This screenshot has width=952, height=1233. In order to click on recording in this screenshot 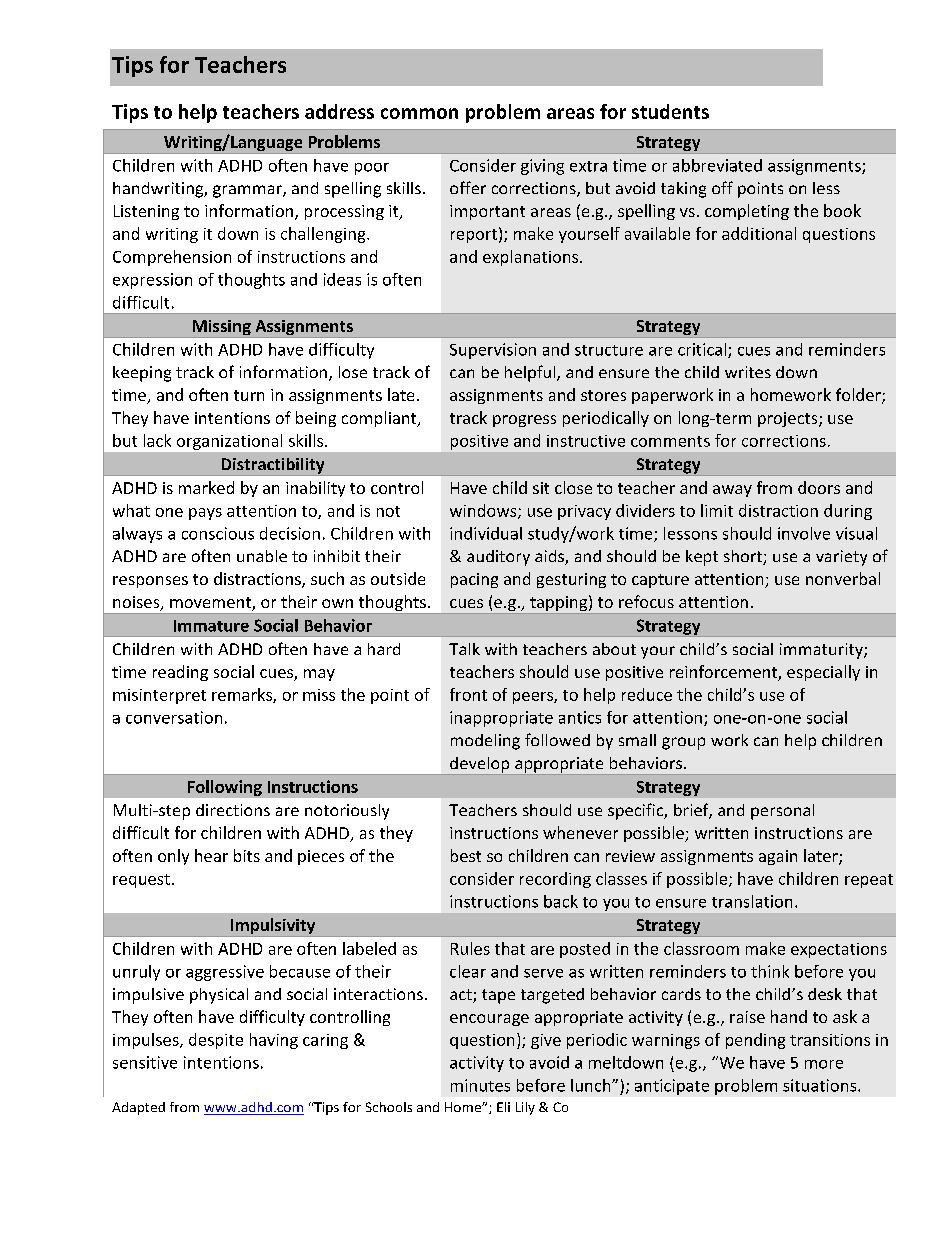, I will do `click(555, 880)`.
